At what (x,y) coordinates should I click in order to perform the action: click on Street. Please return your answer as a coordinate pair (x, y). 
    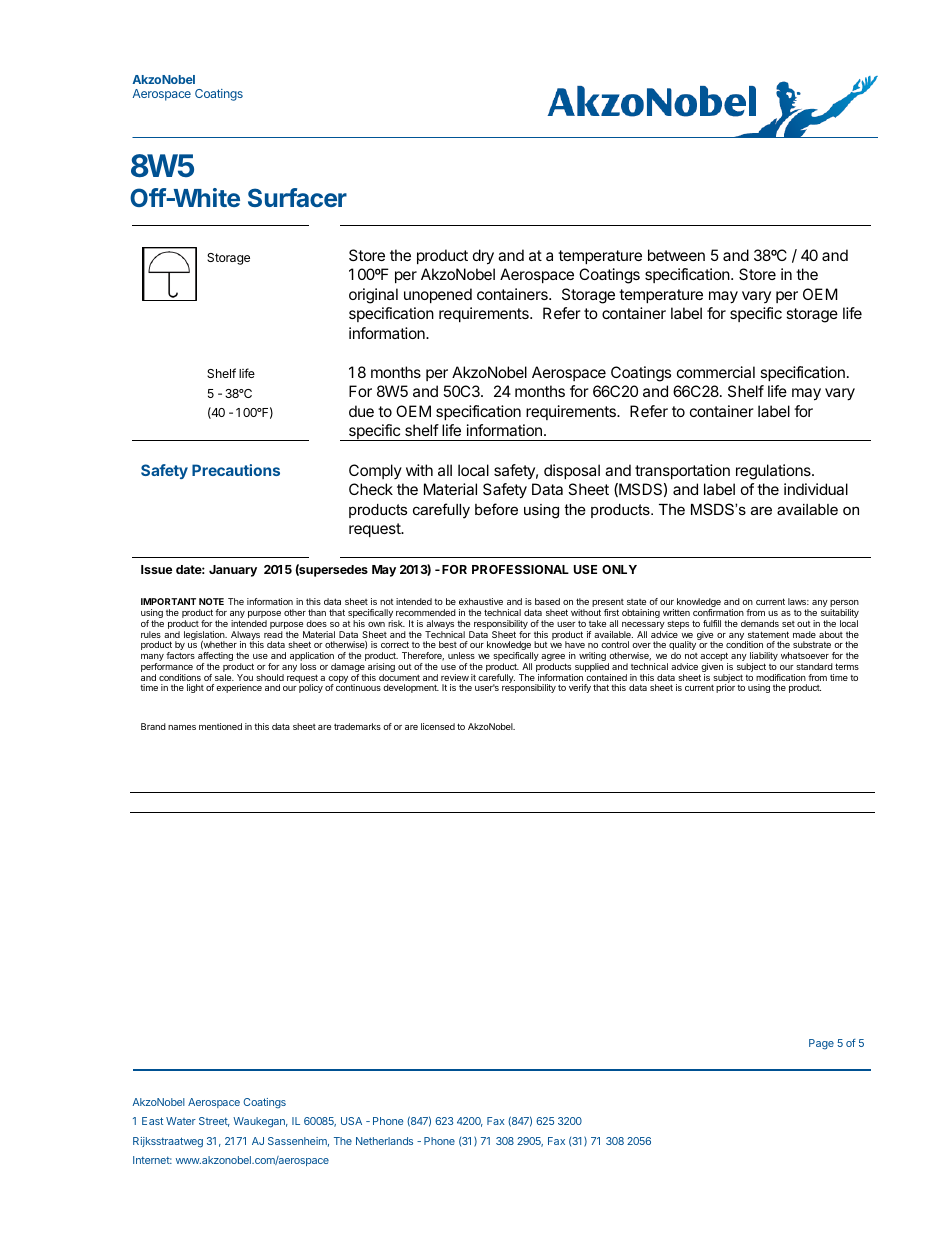
    Looking at the image, I should click on (214, 1122).
